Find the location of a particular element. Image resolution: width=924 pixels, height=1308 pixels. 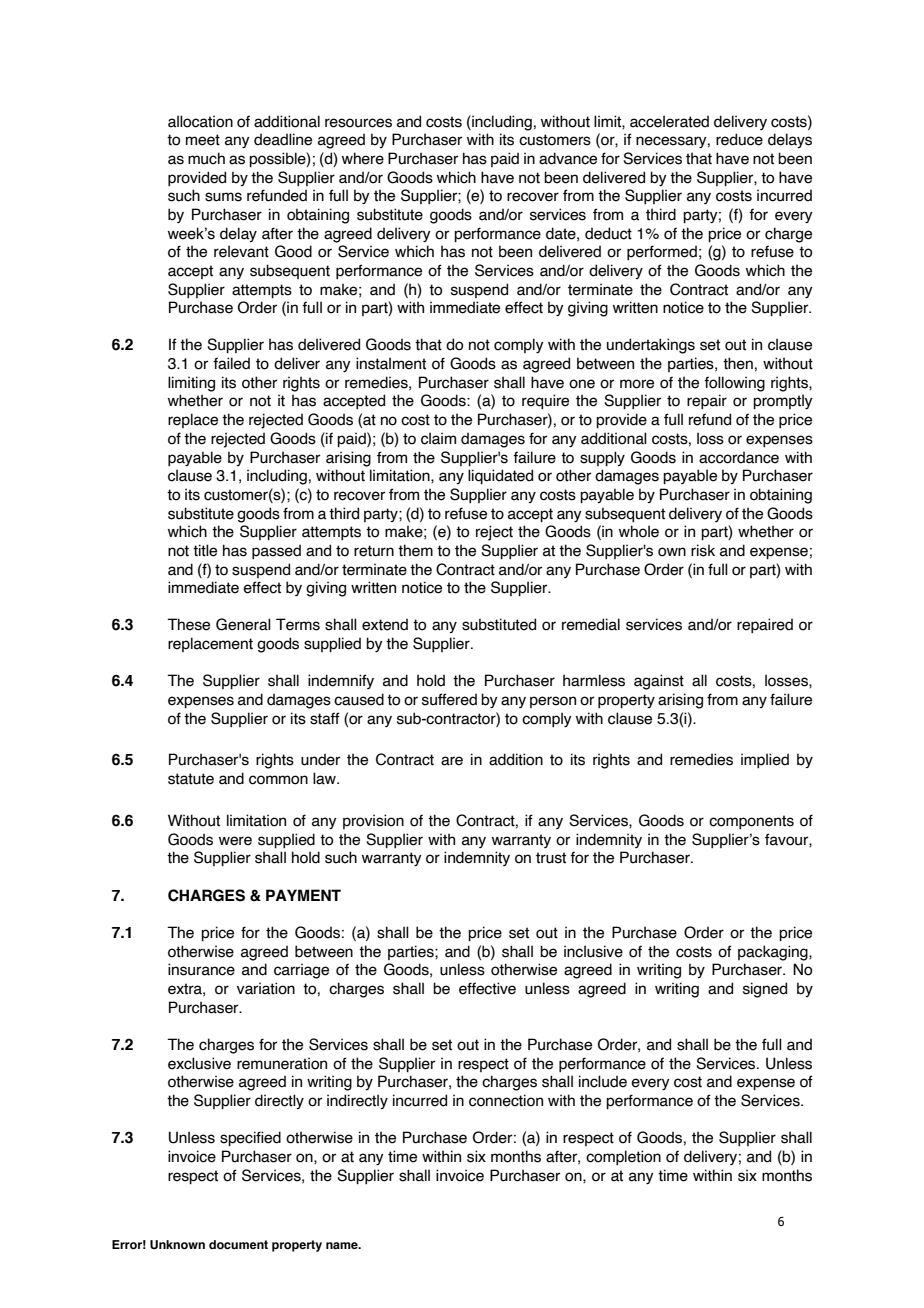

advance is located at coordinates (568, 158).
